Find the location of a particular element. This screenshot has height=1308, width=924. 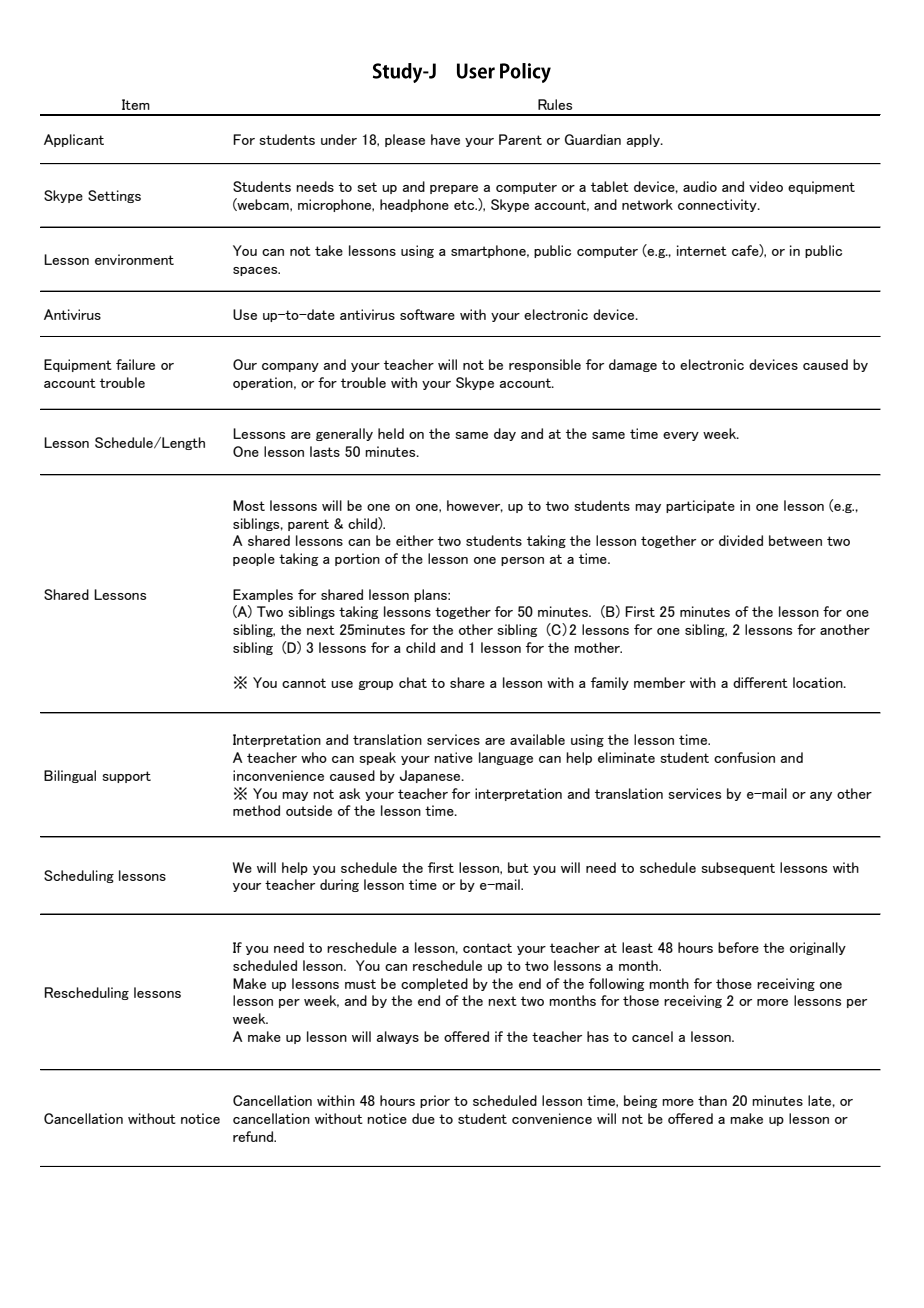

failure is located at coordinates (135, 364).
